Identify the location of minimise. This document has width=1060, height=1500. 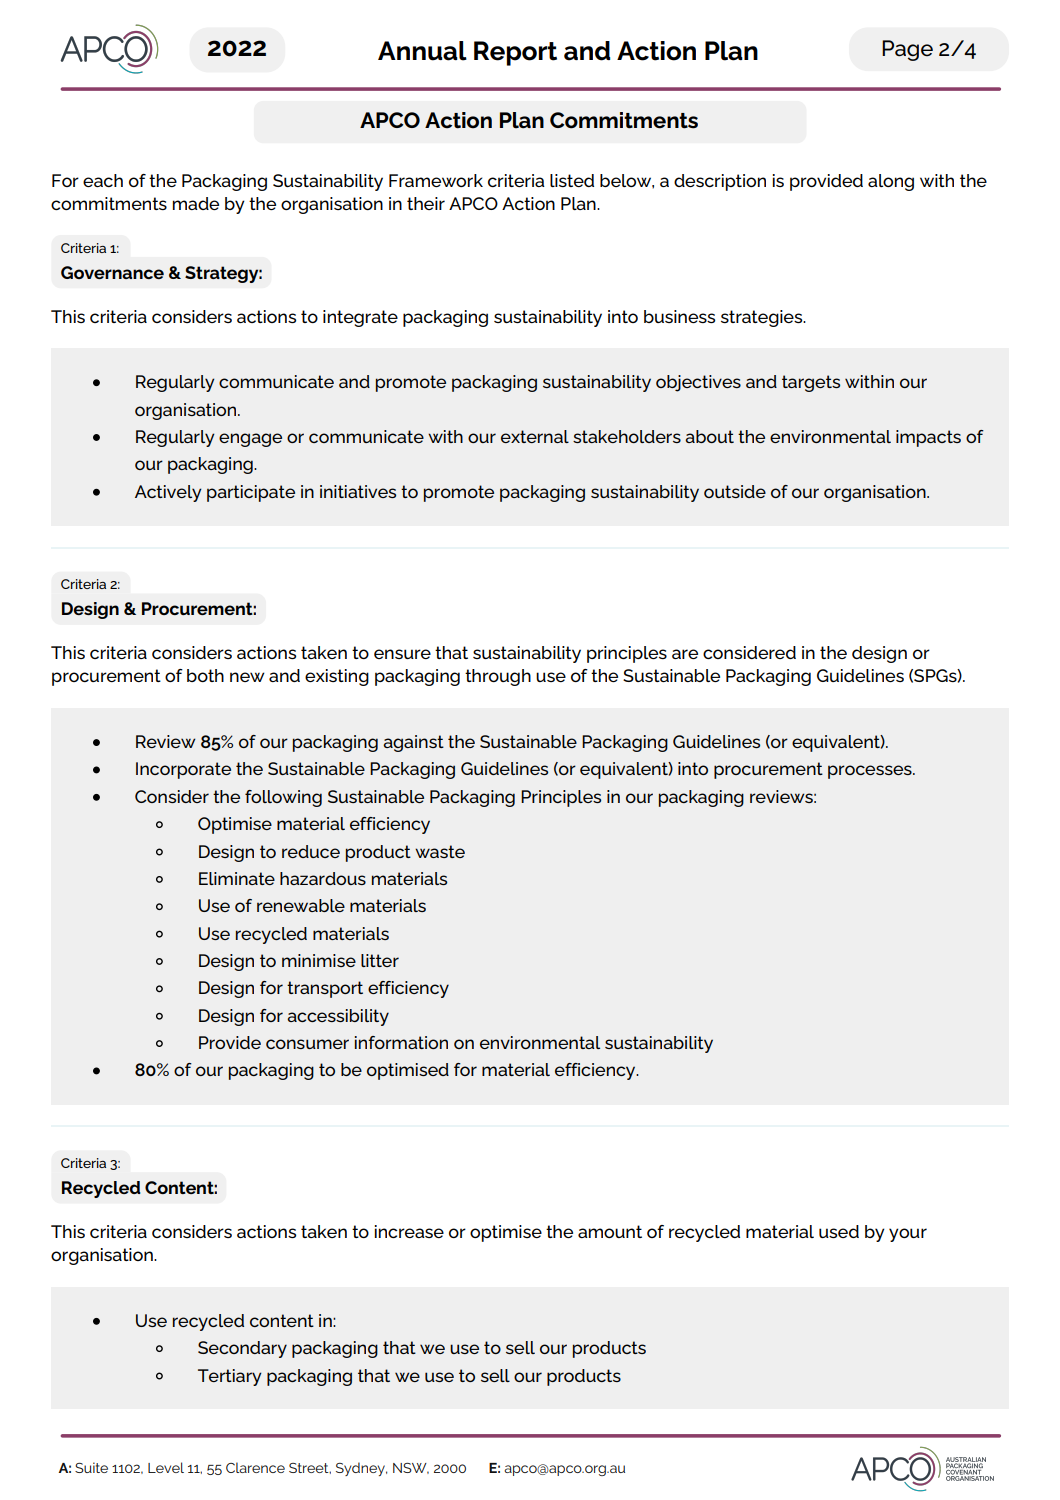
(319, 960).
